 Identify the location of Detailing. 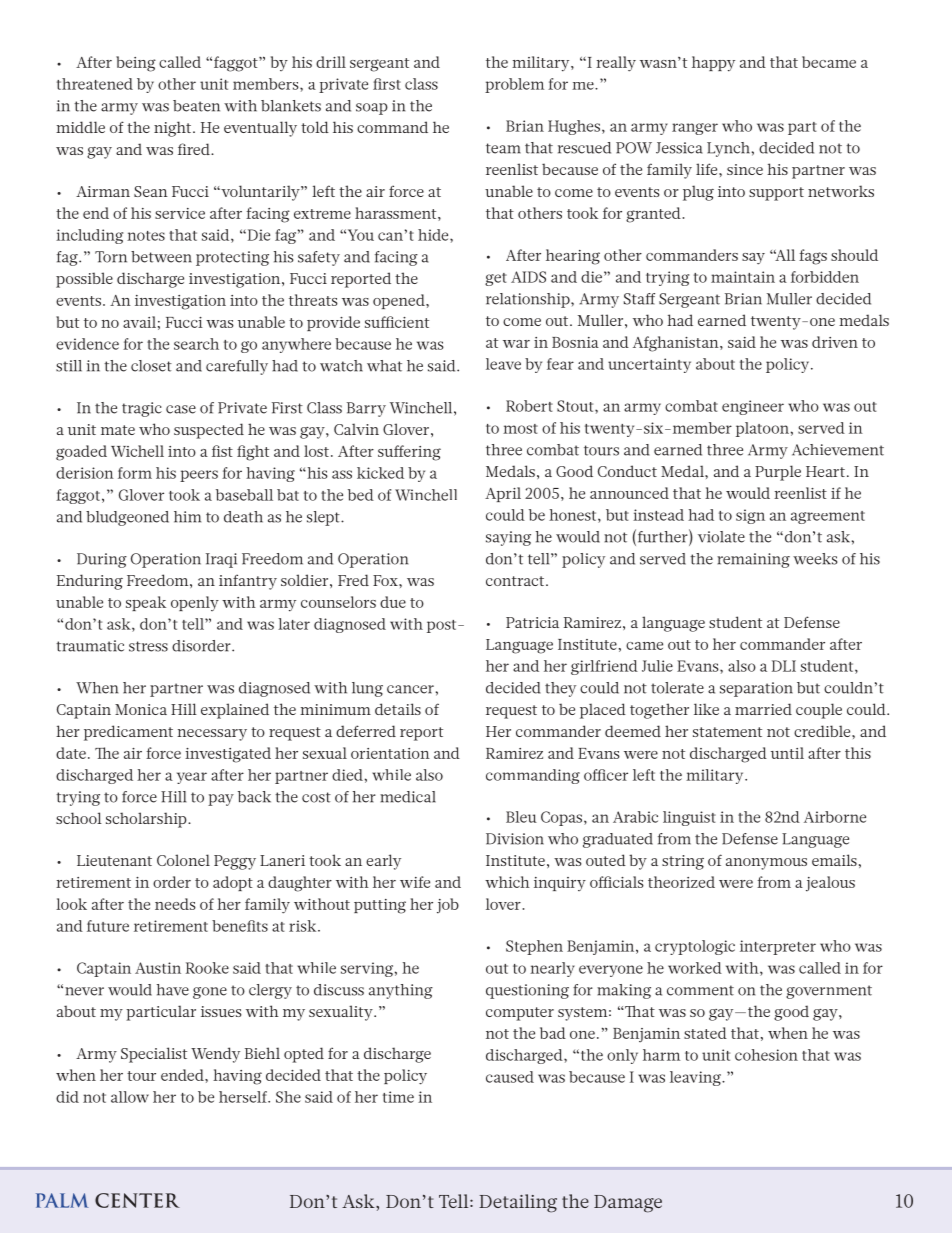
(518, 1203).
